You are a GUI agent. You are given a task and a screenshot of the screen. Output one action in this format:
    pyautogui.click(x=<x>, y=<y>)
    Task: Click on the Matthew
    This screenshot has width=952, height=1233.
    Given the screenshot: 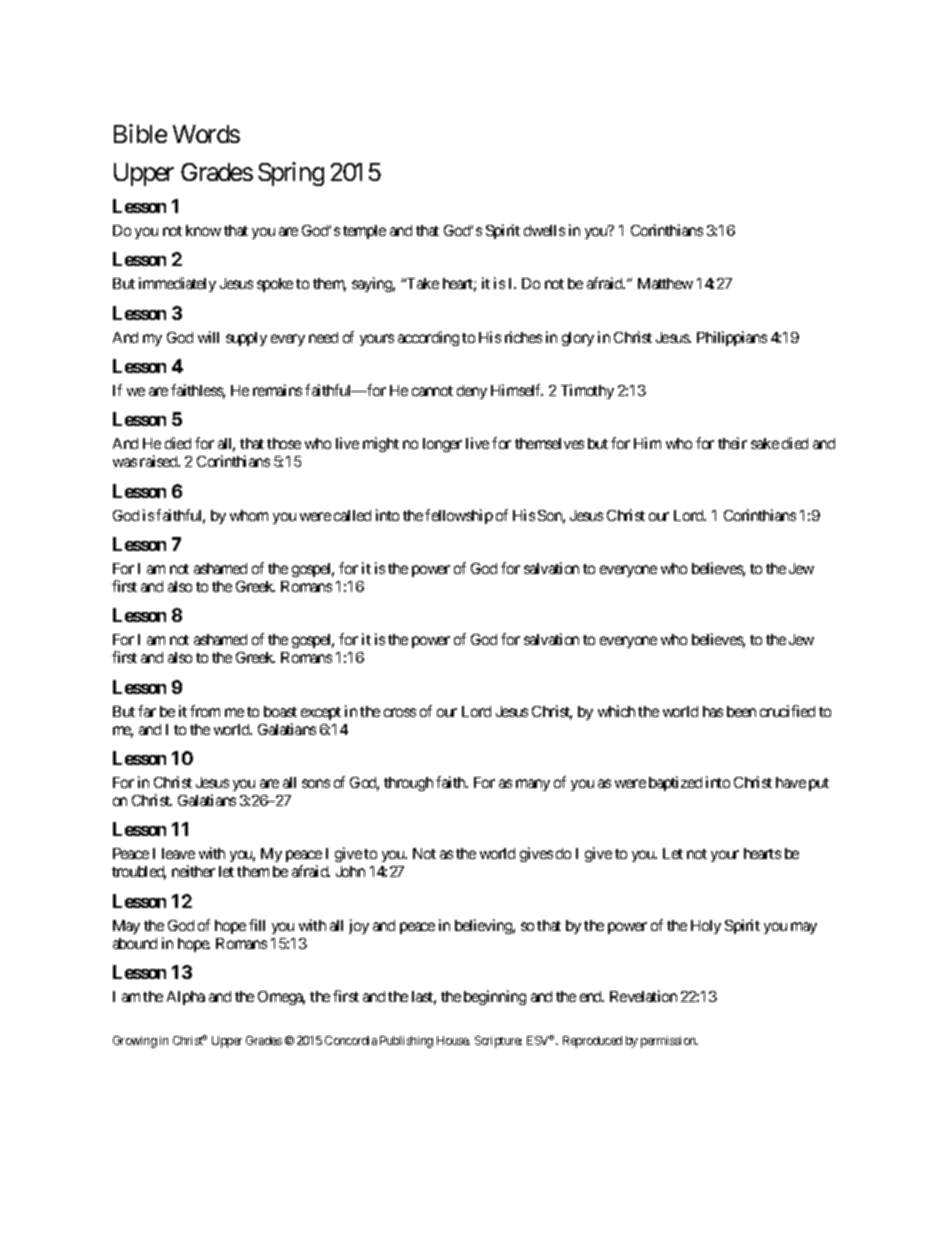 What is the action you would take?
    pyautogui.click(x=665, y=283)
